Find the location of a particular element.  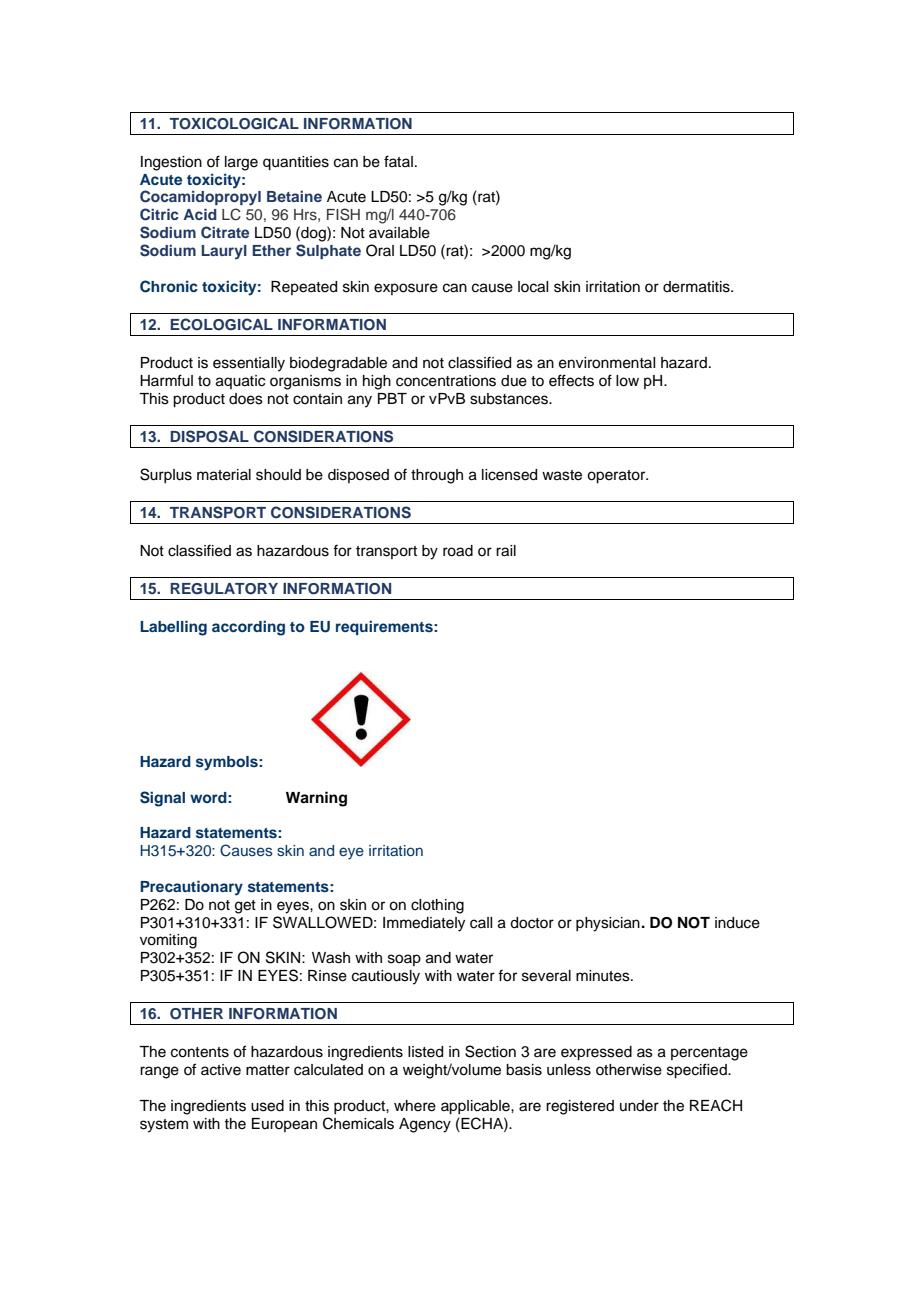

Warning is located at coordinates (316, 799).
